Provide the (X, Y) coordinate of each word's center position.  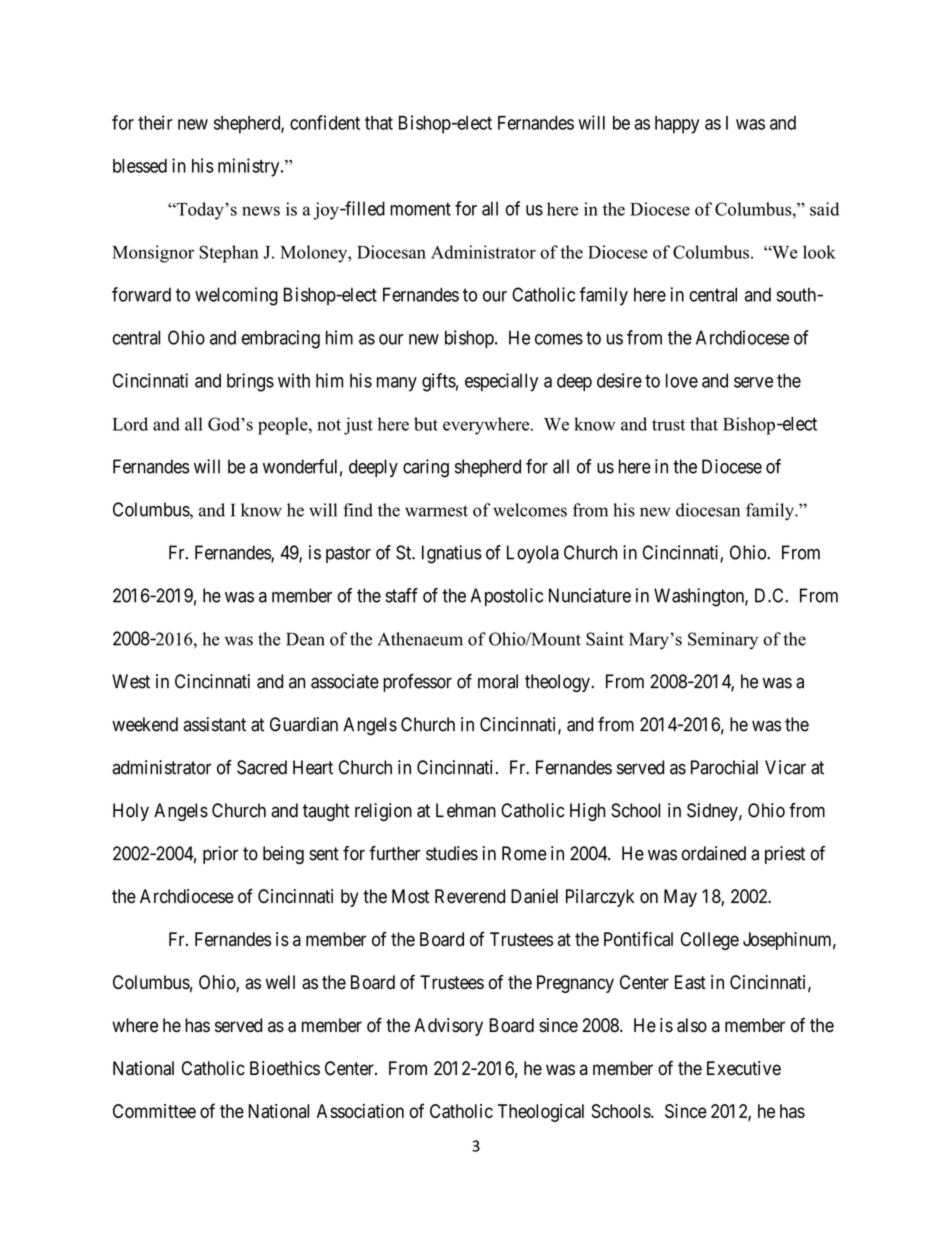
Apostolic (506, 597)
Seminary (723, 641)
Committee (154, 1111)
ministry (250, 167)
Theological (541, 1113)
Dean (305, 639)
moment (420, 209)
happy (677, 125)
